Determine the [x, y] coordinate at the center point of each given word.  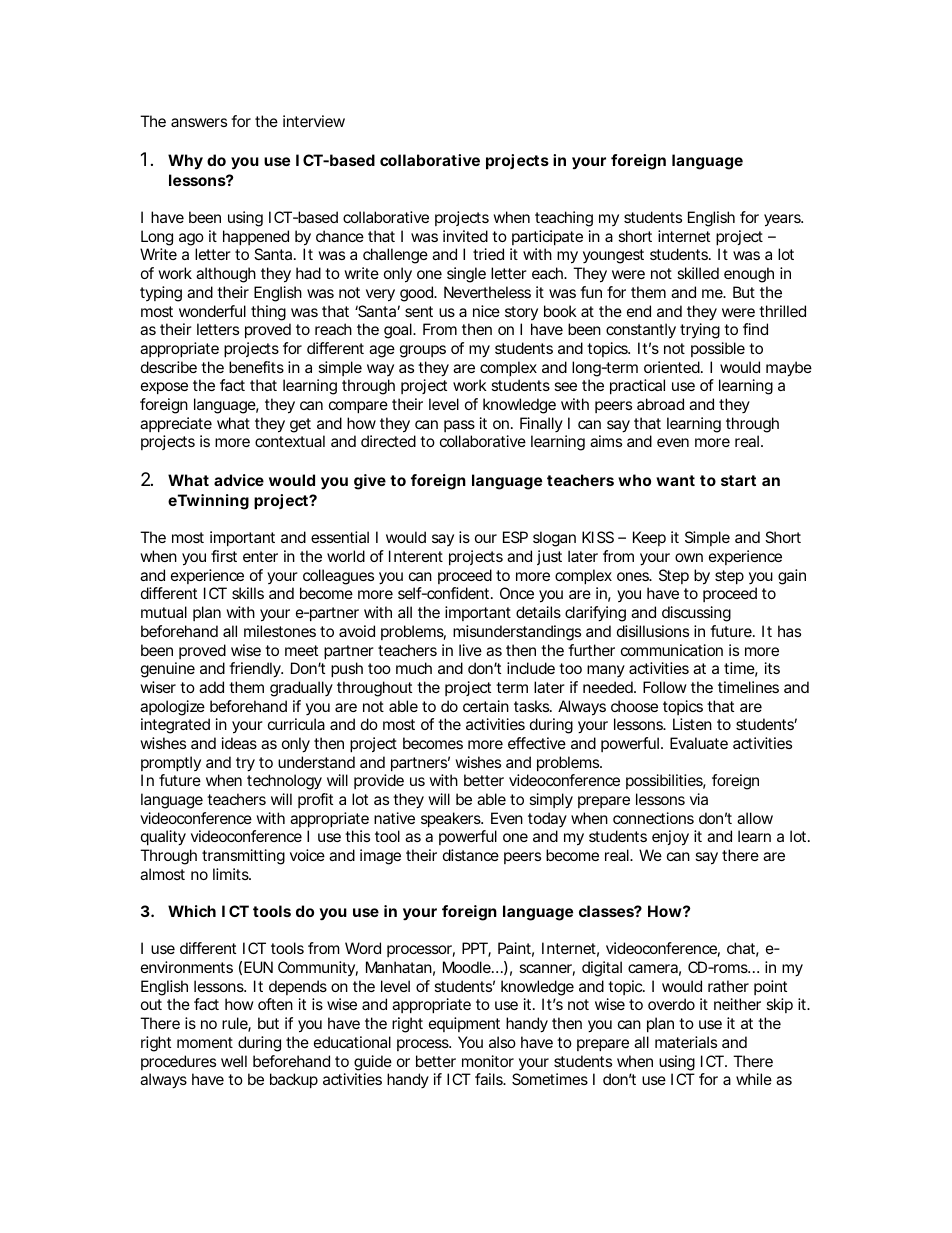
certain [486, 706]
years [783, 220]
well [234, 1061]
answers [199, 122]
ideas [239, 743]
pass [459, 426]
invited [465, 236]
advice [239, 480]
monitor [488, 1061]
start [738, 480]
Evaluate [699, 743]
